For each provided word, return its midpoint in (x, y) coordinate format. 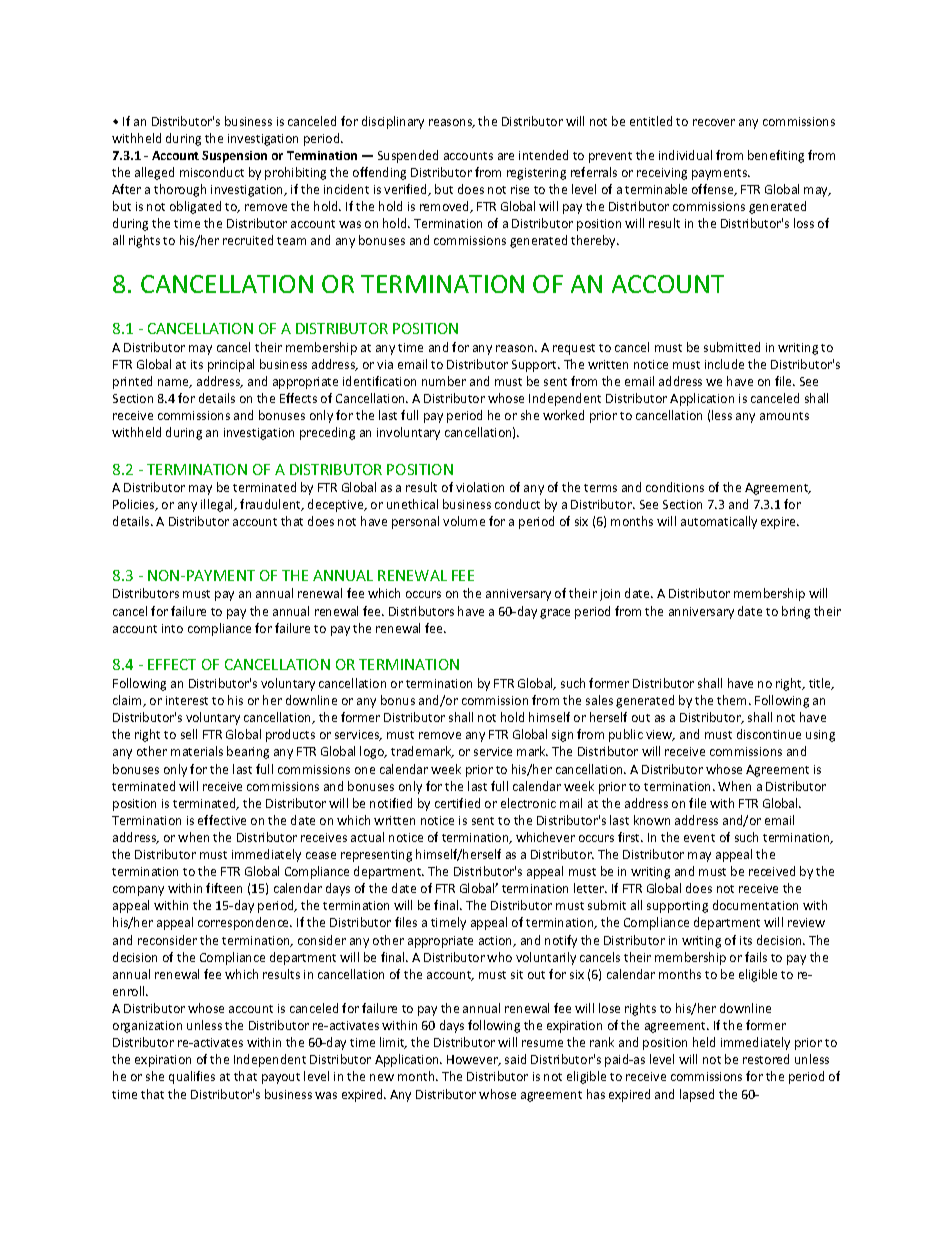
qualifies (192, 1077)
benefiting (776, 156)
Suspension (234, 157)
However (474, 1060)
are (506, 156)
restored (766, 1059)
